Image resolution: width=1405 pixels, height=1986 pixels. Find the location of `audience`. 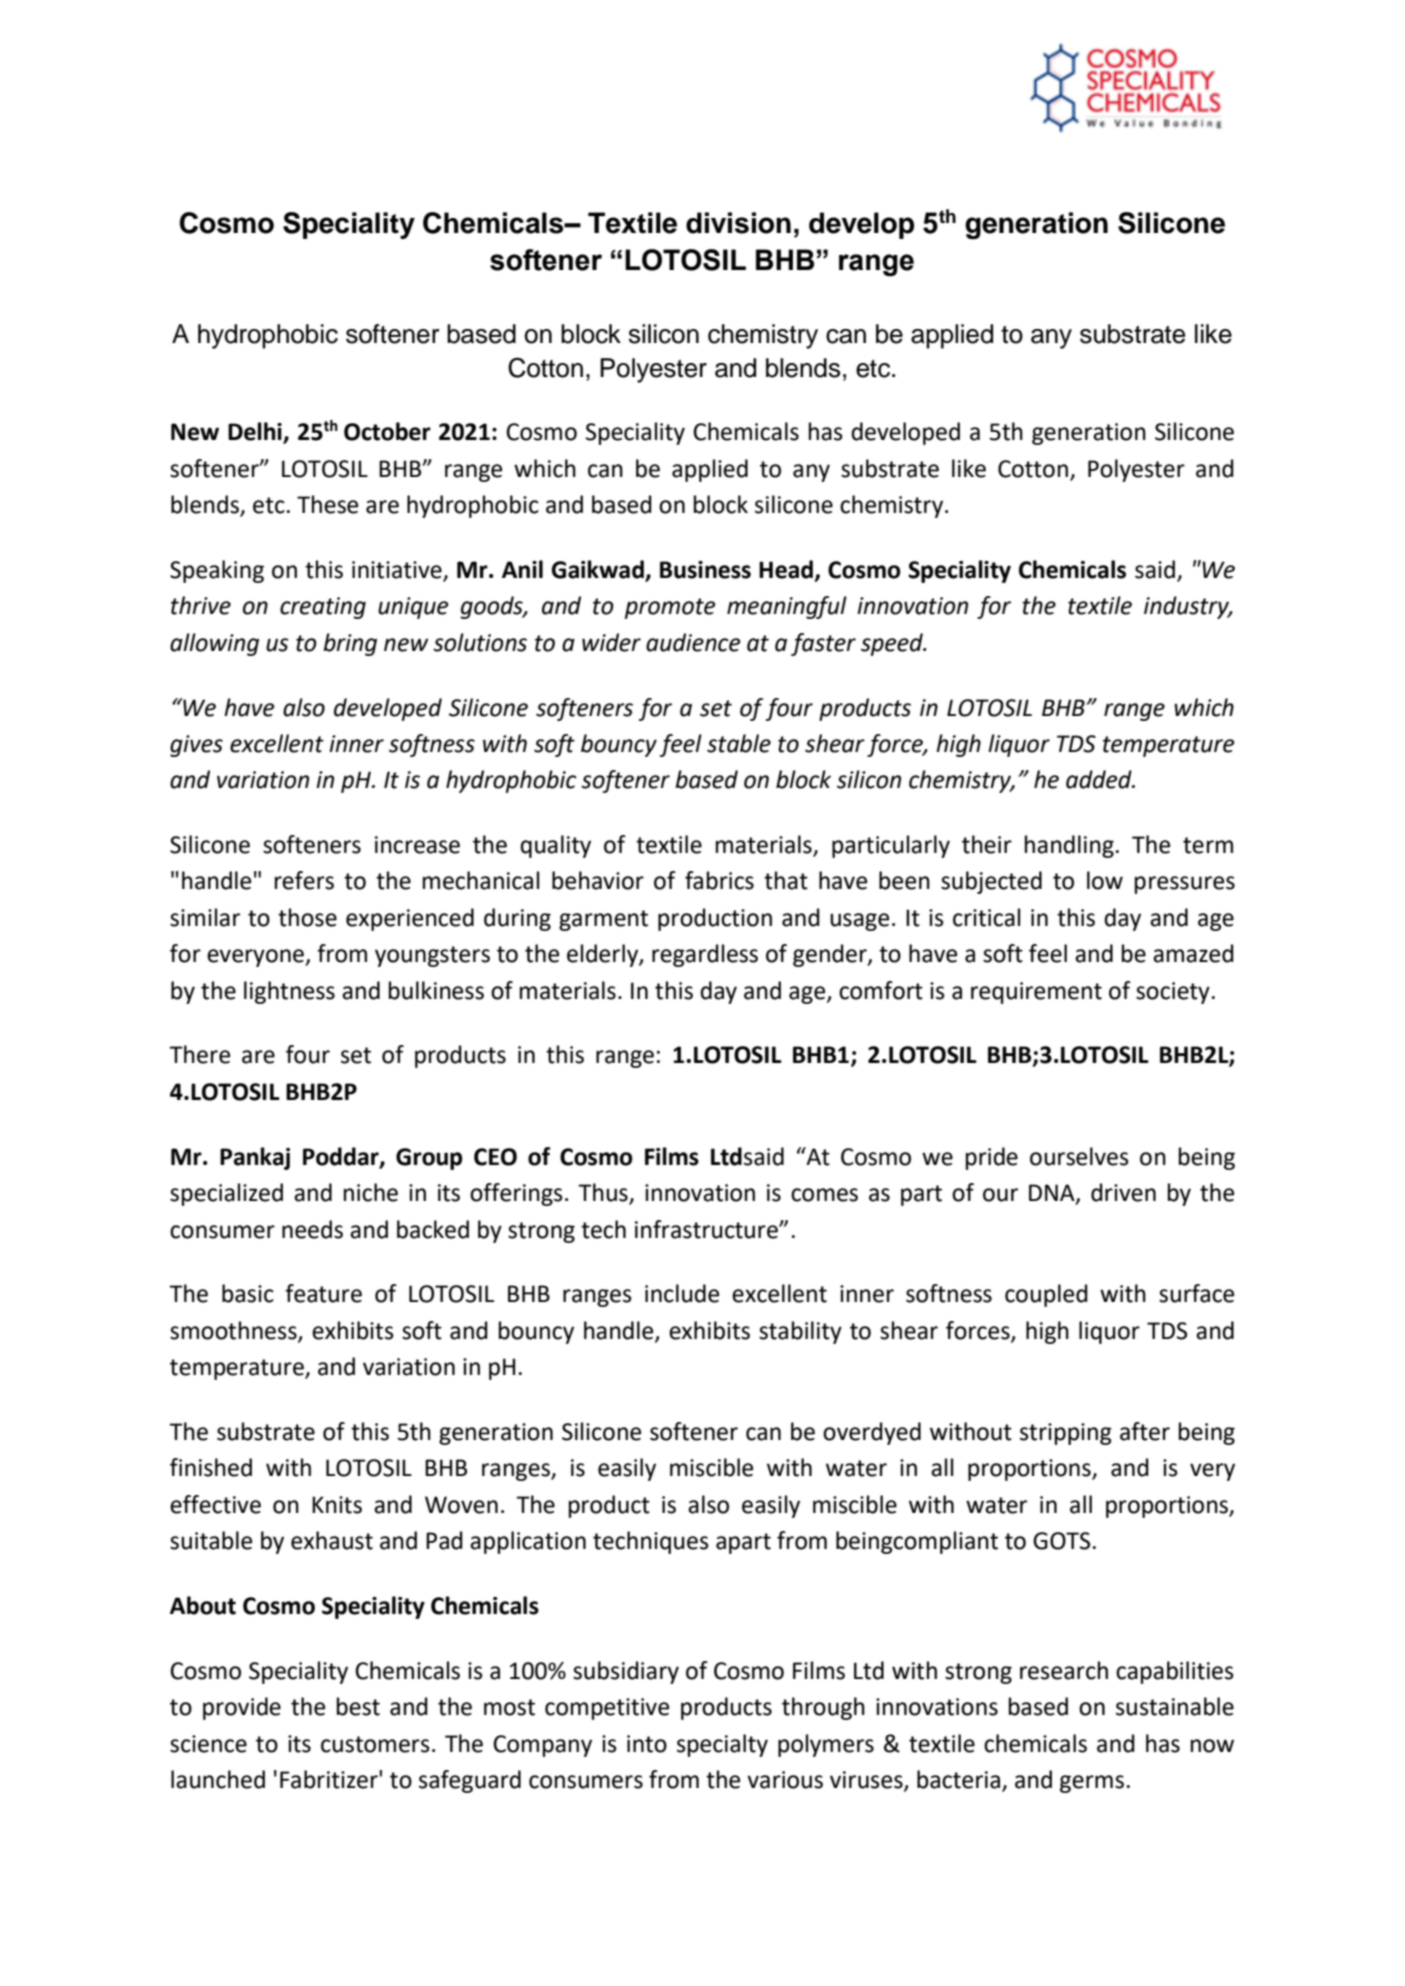

audience is located at coordinates (693, 642).
